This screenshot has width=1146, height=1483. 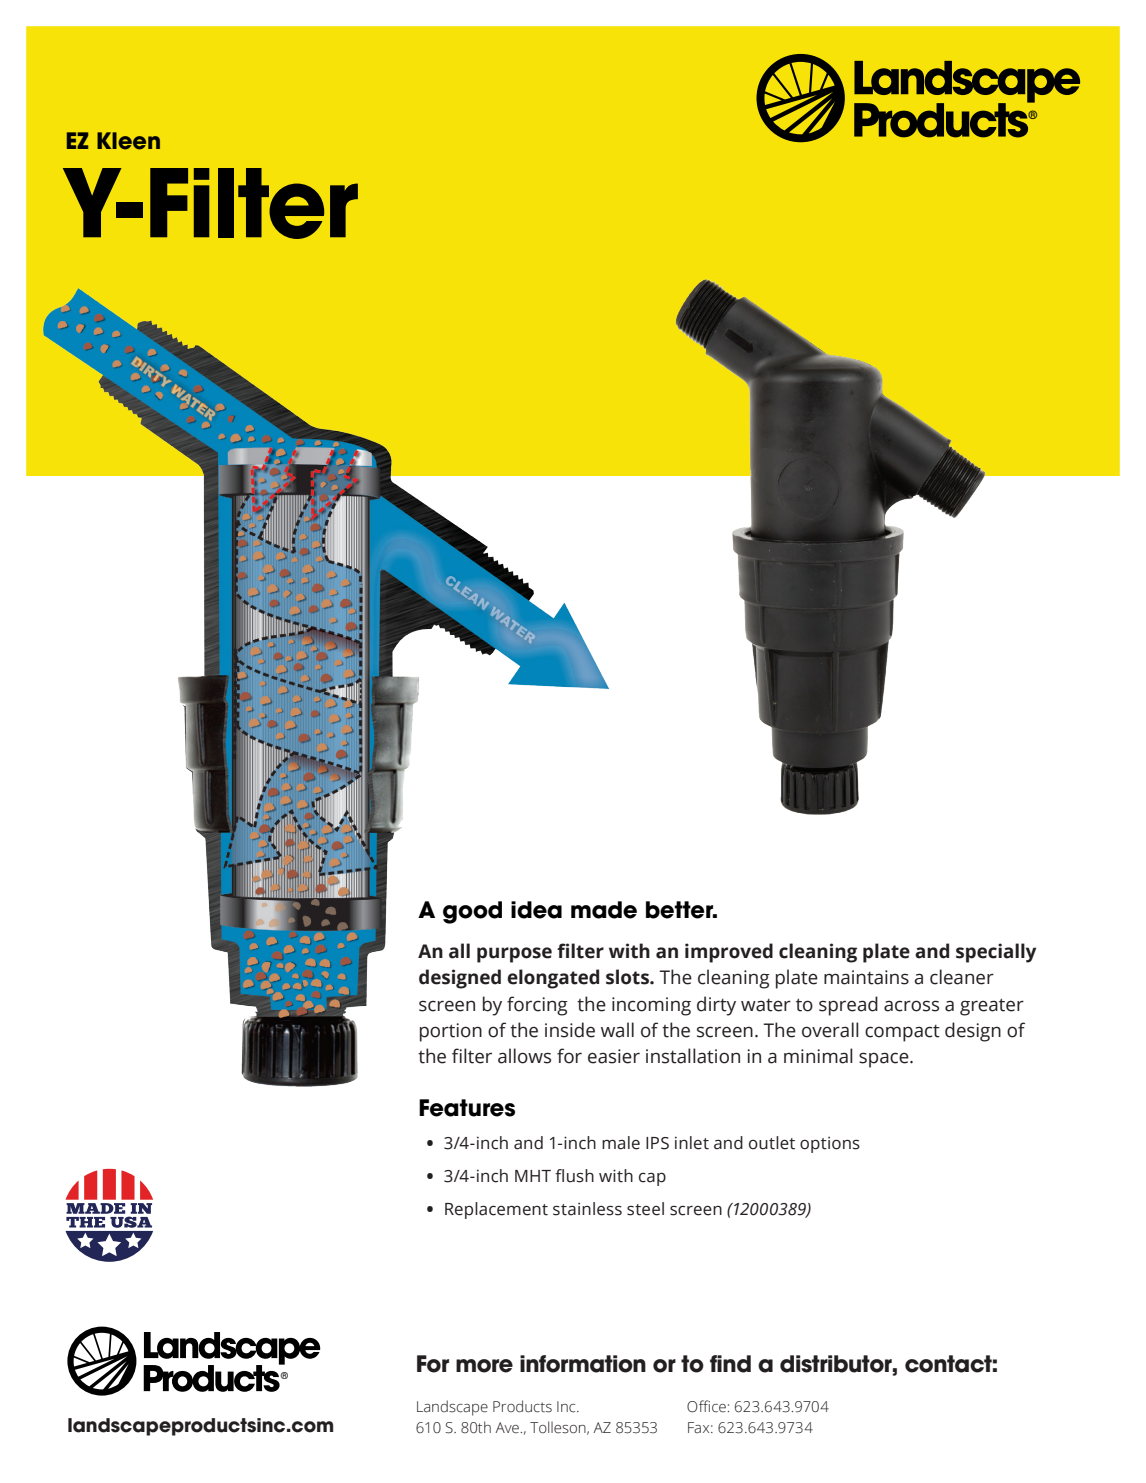 I want to click on Features, so click(x=467, y=1108).
